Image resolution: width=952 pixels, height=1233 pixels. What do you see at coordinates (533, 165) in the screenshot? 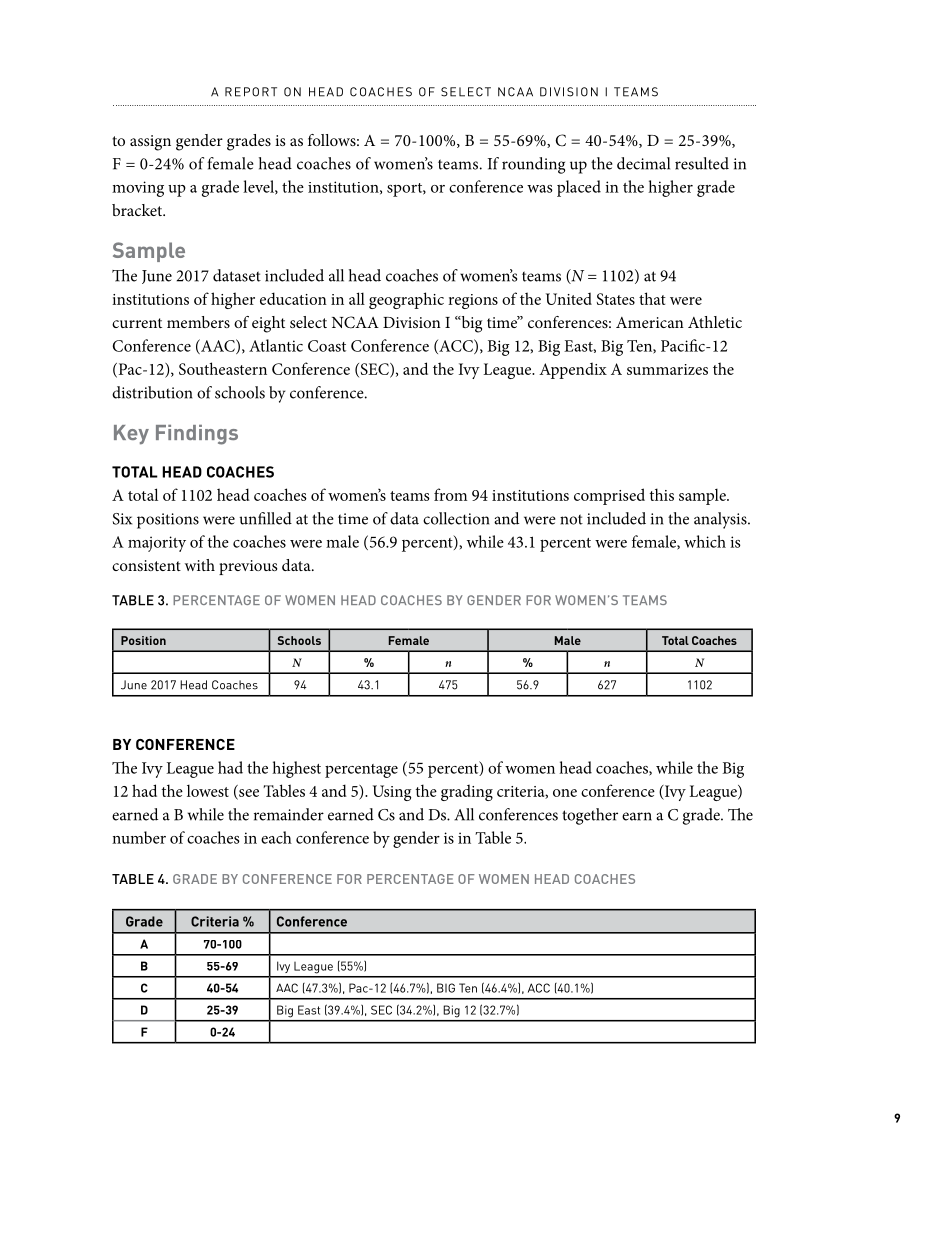
I see `rounding` at bounding box center [533, 165].
